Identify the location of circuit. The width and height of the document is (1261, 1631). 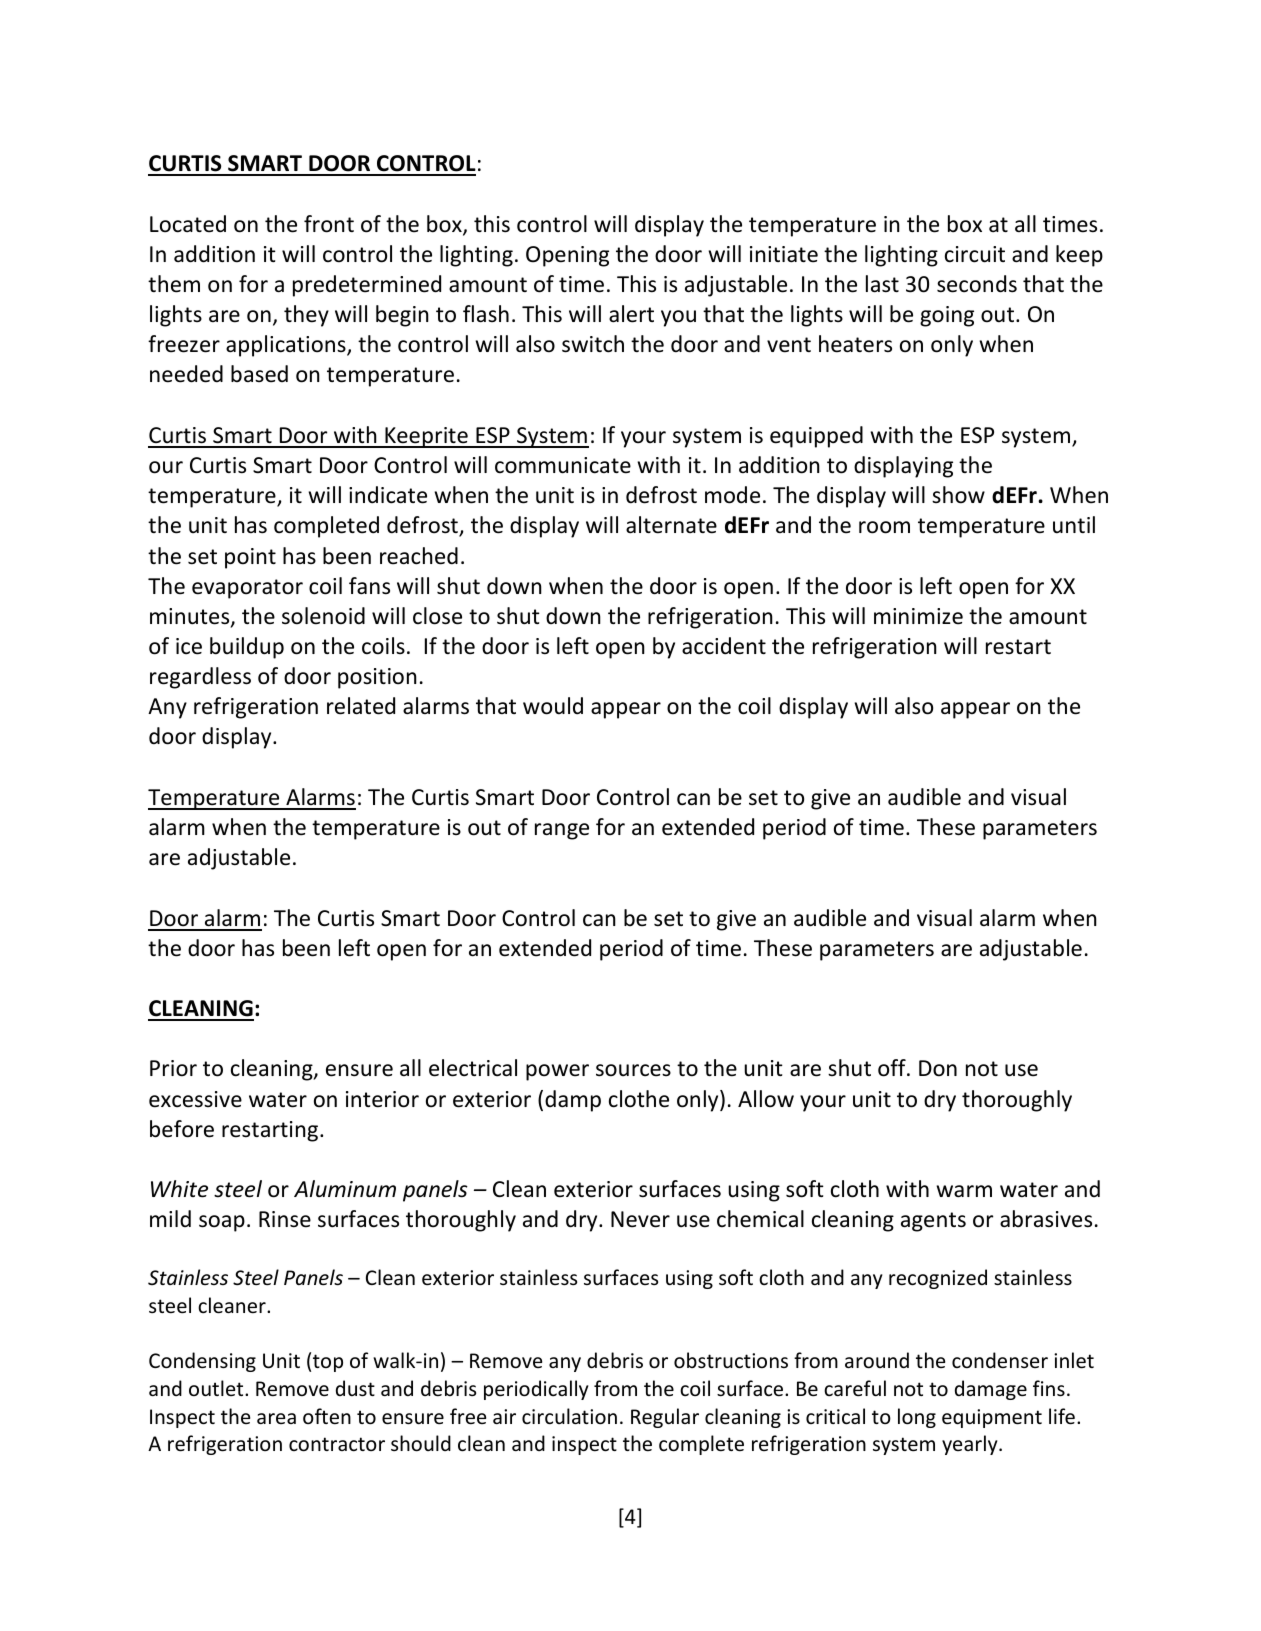
(975, 254).
